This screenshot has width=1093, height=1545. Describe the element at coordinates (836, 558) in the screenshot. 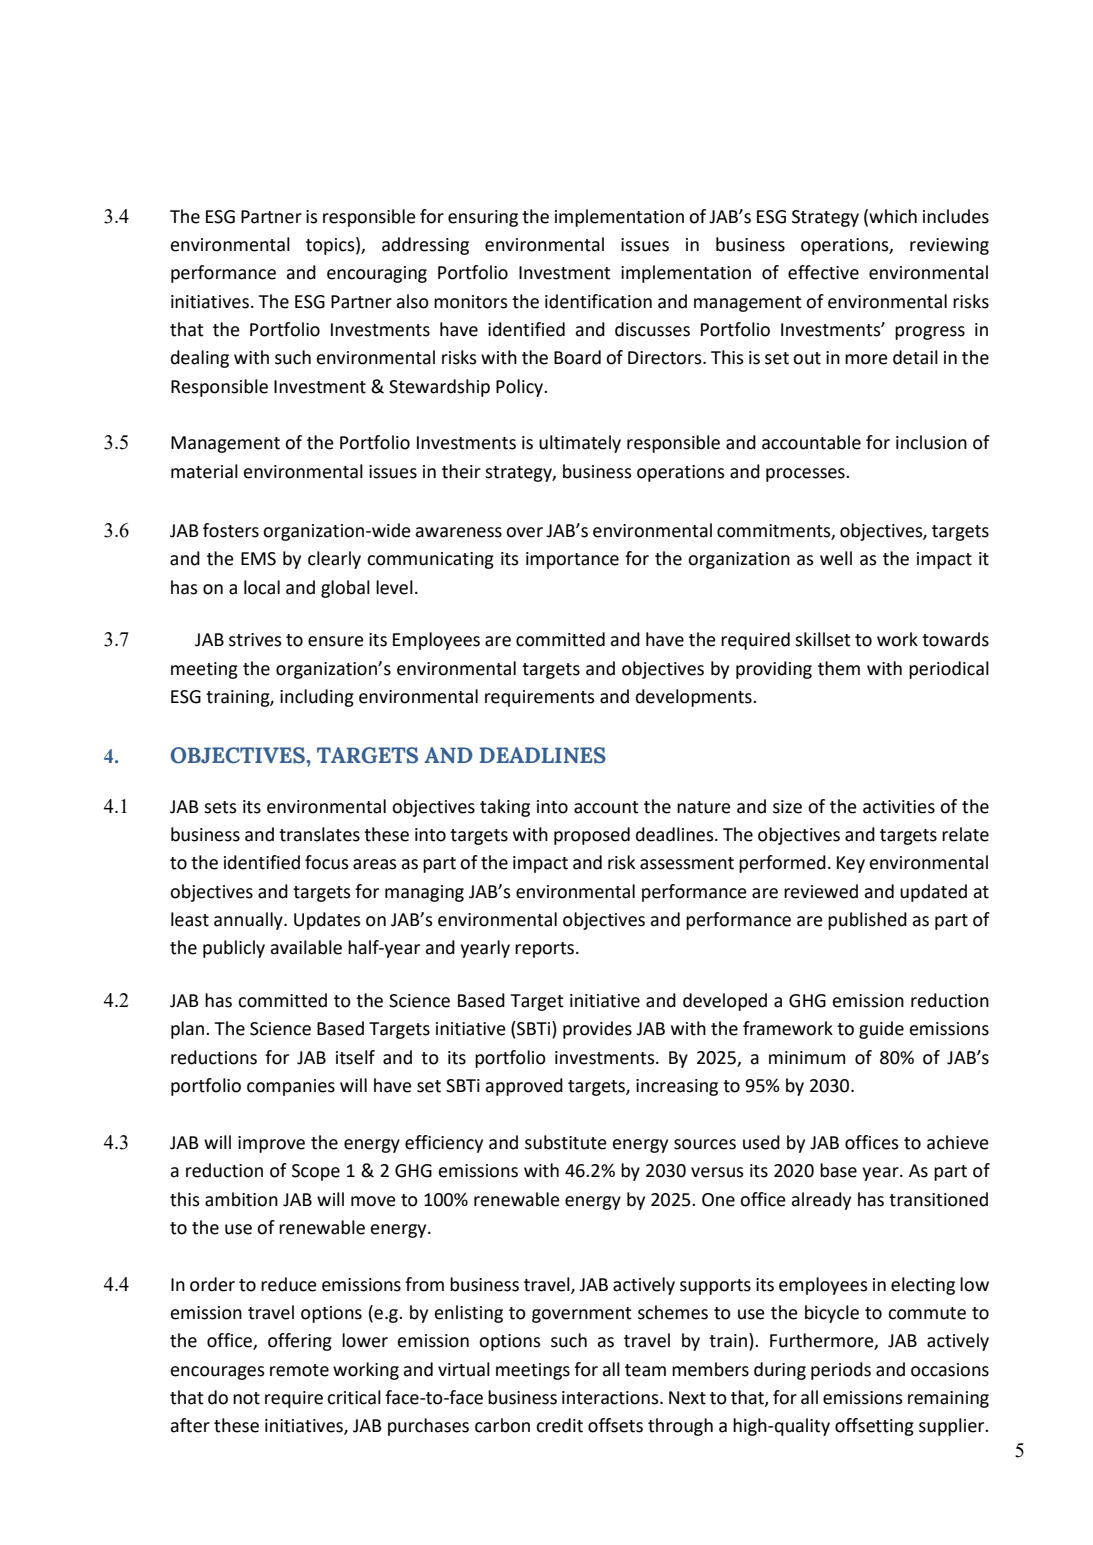

I see `well` at that location.
